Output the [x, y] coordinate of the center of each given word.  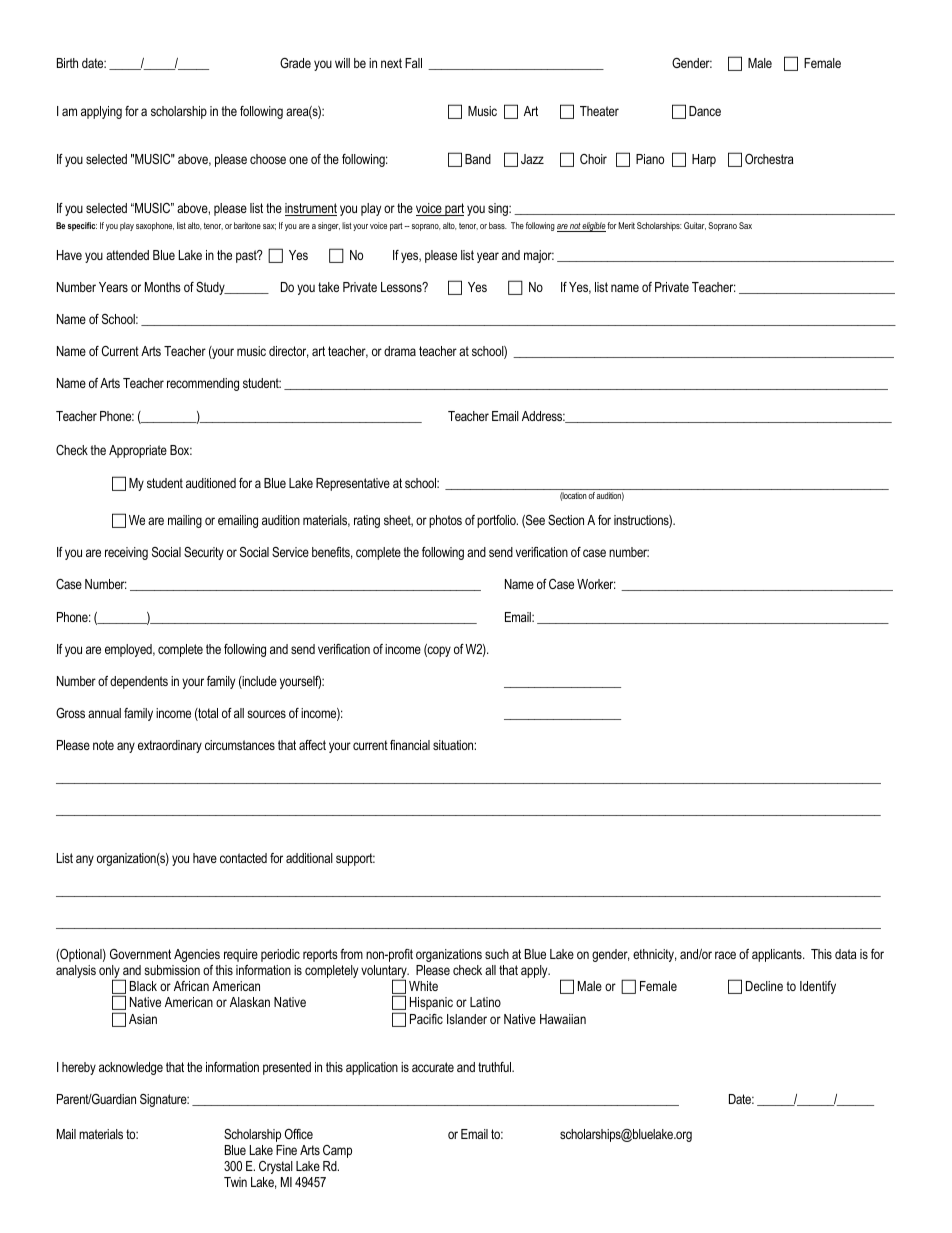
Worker [596, 584]
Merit [627, 225]
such [497, 954]
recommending [203, 384]
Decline [764, 986]
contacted [243, 858]
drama [400, 351]
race [725, 955]
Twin [235, 1182]
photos [445, 521]
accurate [433, 1067]
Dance [705, 111]
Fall [413, 63]
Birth [67, 63]
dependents [139, 682]
